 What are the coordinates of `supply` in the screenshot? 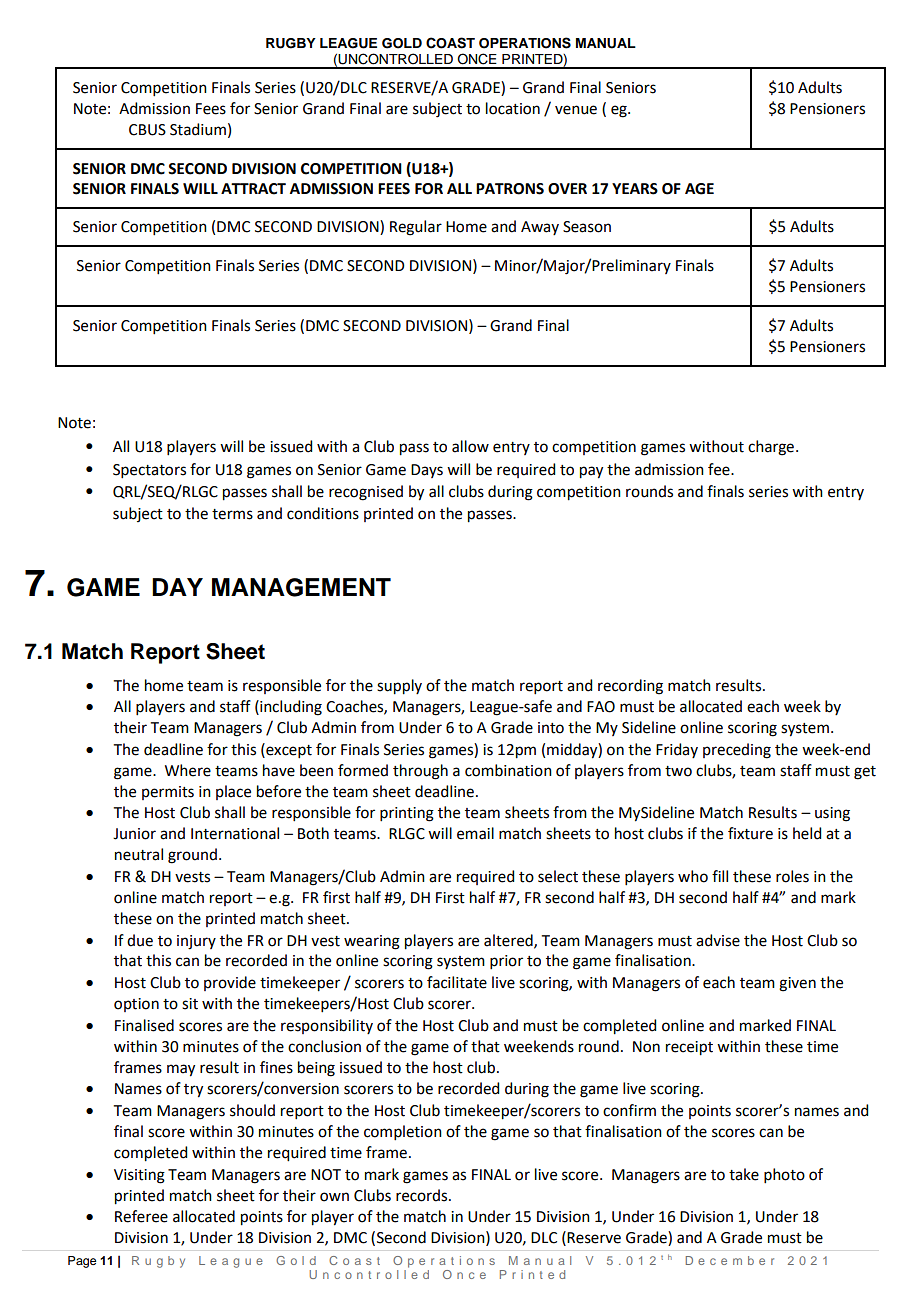 It's located at (399, 687).
